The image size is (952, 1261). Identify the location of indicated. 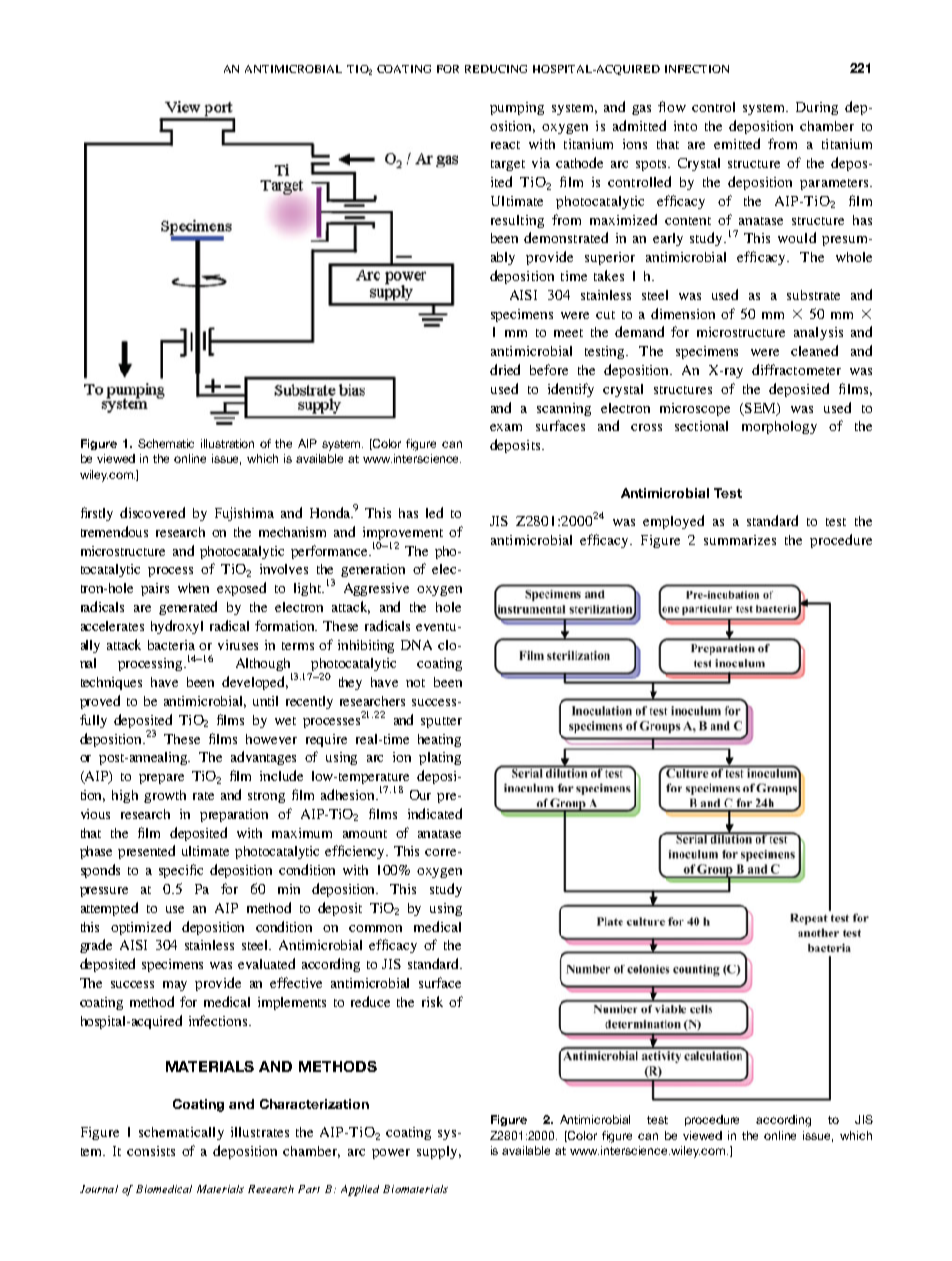
(435, 813).
